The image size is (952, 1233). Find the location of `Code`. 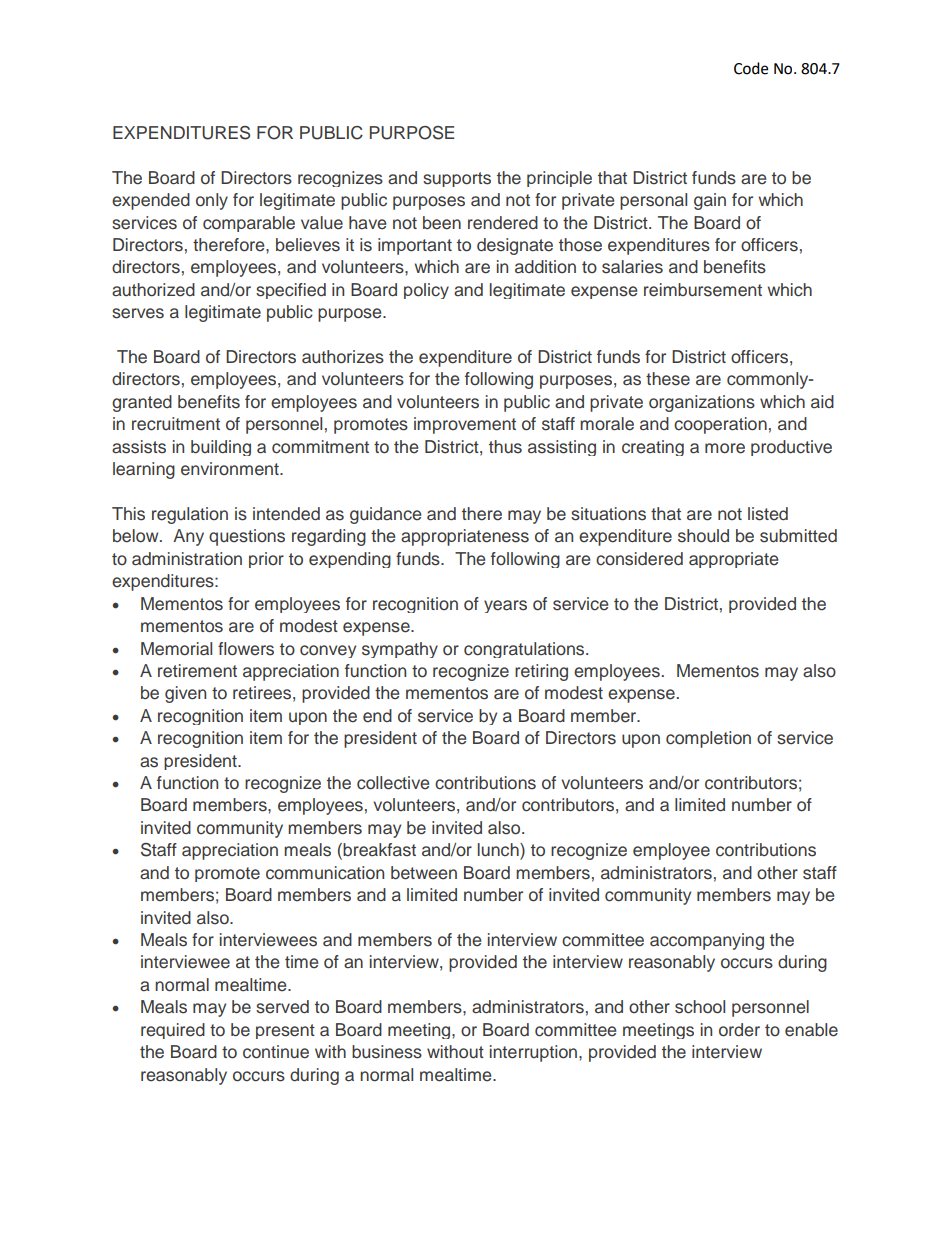

Code is located at coordinates (751, 68).
